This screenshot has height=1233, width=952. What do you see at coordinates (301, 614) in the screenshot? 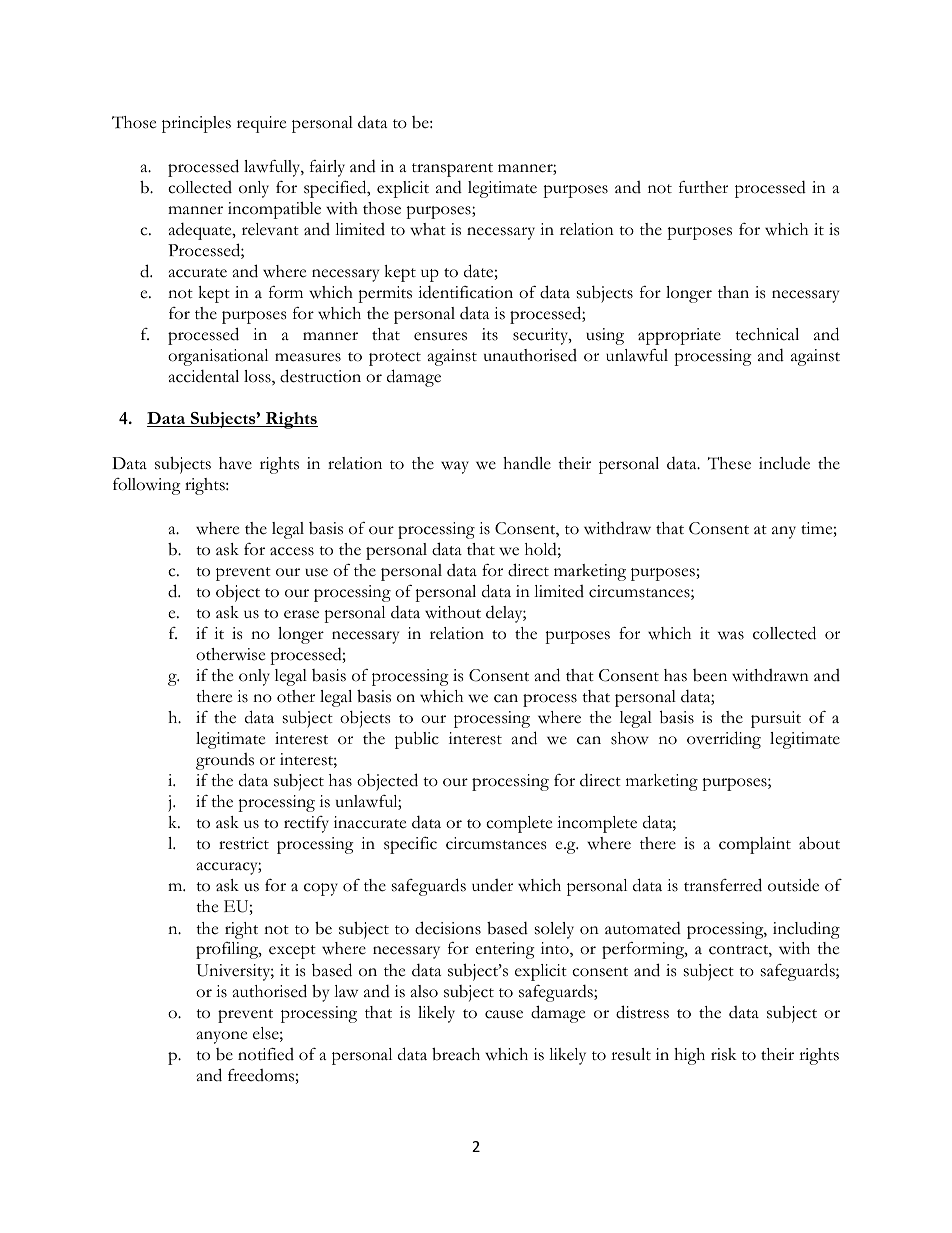
I see `erase` at bounding box center [301, 614].
